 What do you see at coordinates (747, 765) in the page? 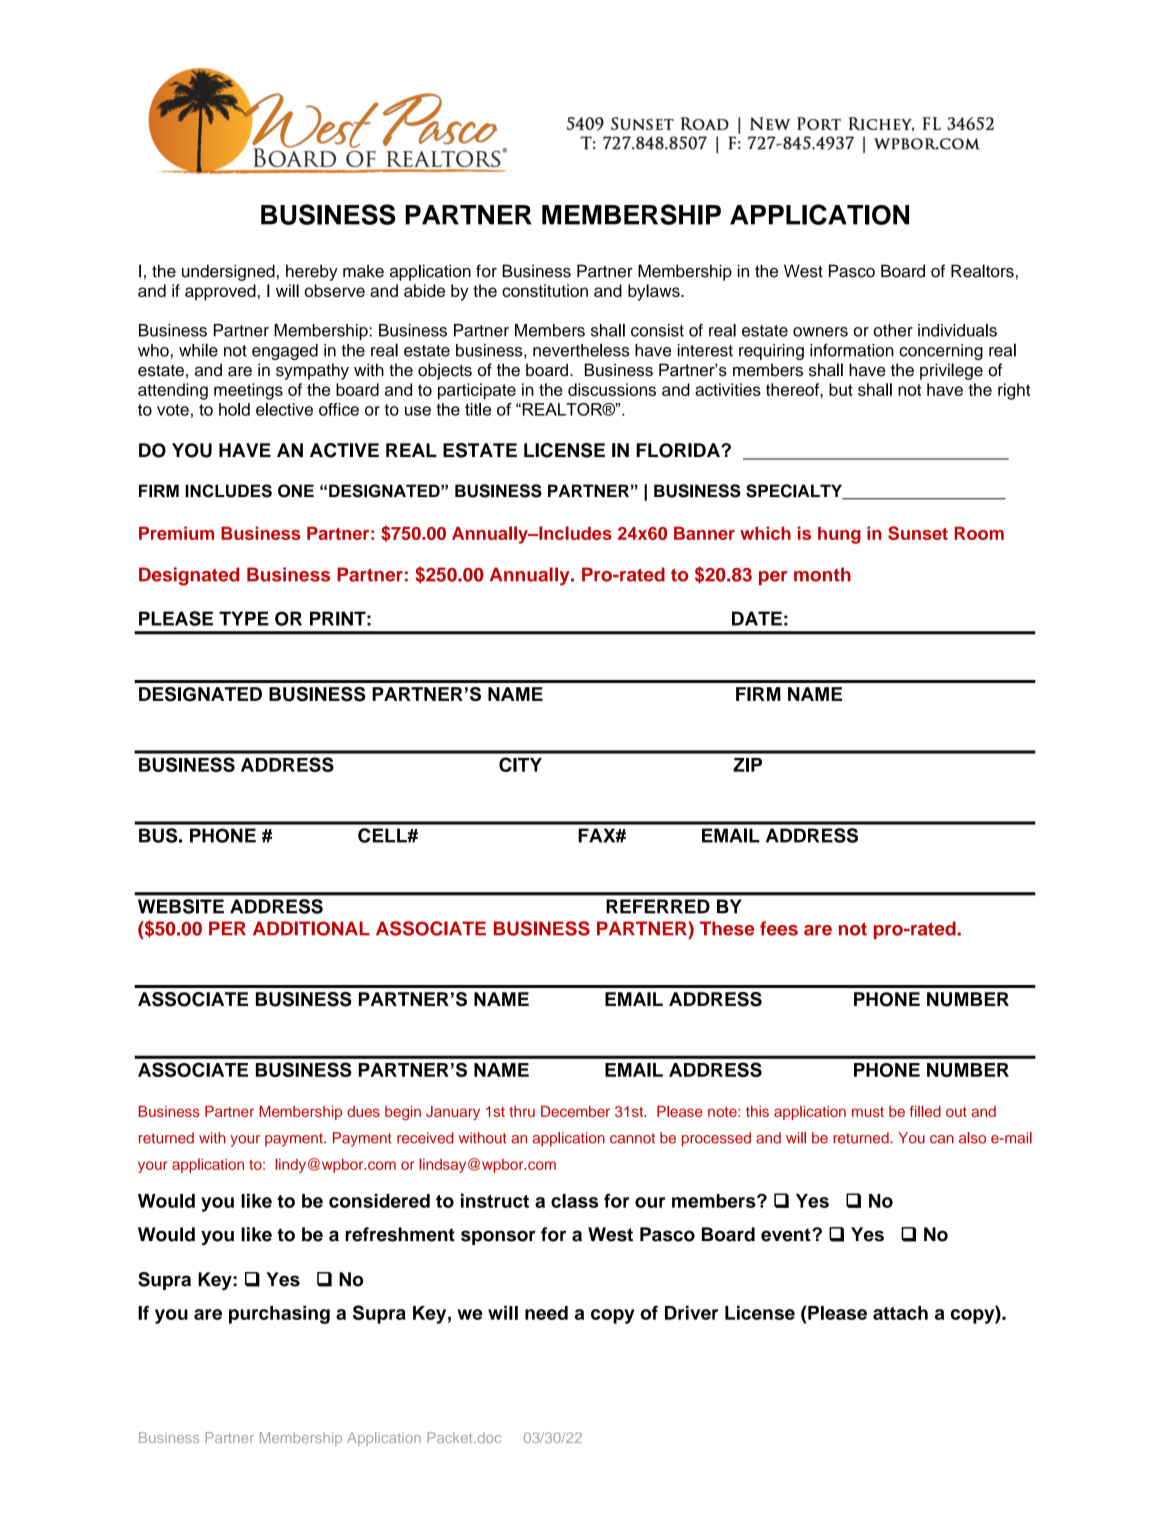
I see `ZIP` at bounding box center [747, 765].
